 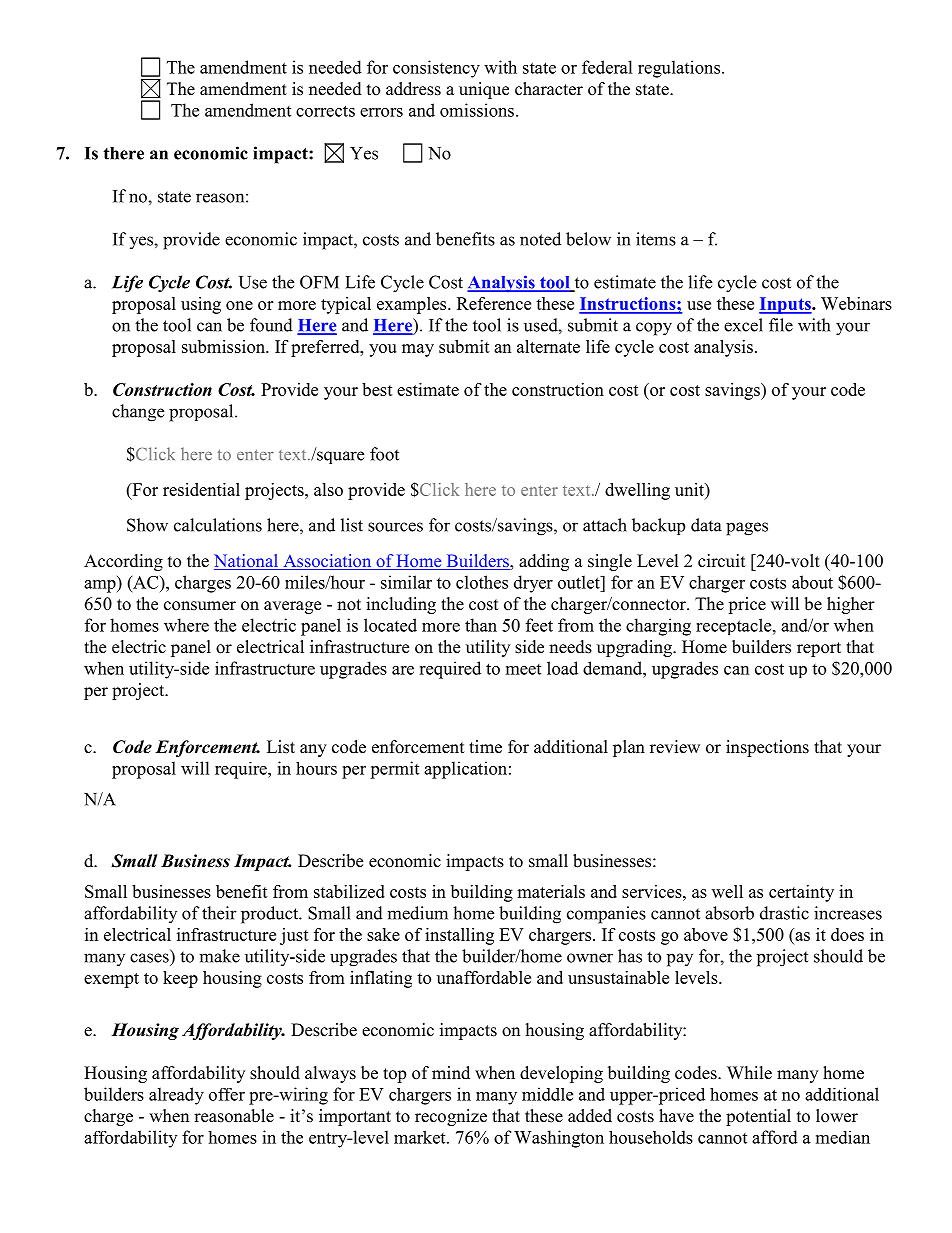 I want to click on potential, so click(x=758, y=1117).
